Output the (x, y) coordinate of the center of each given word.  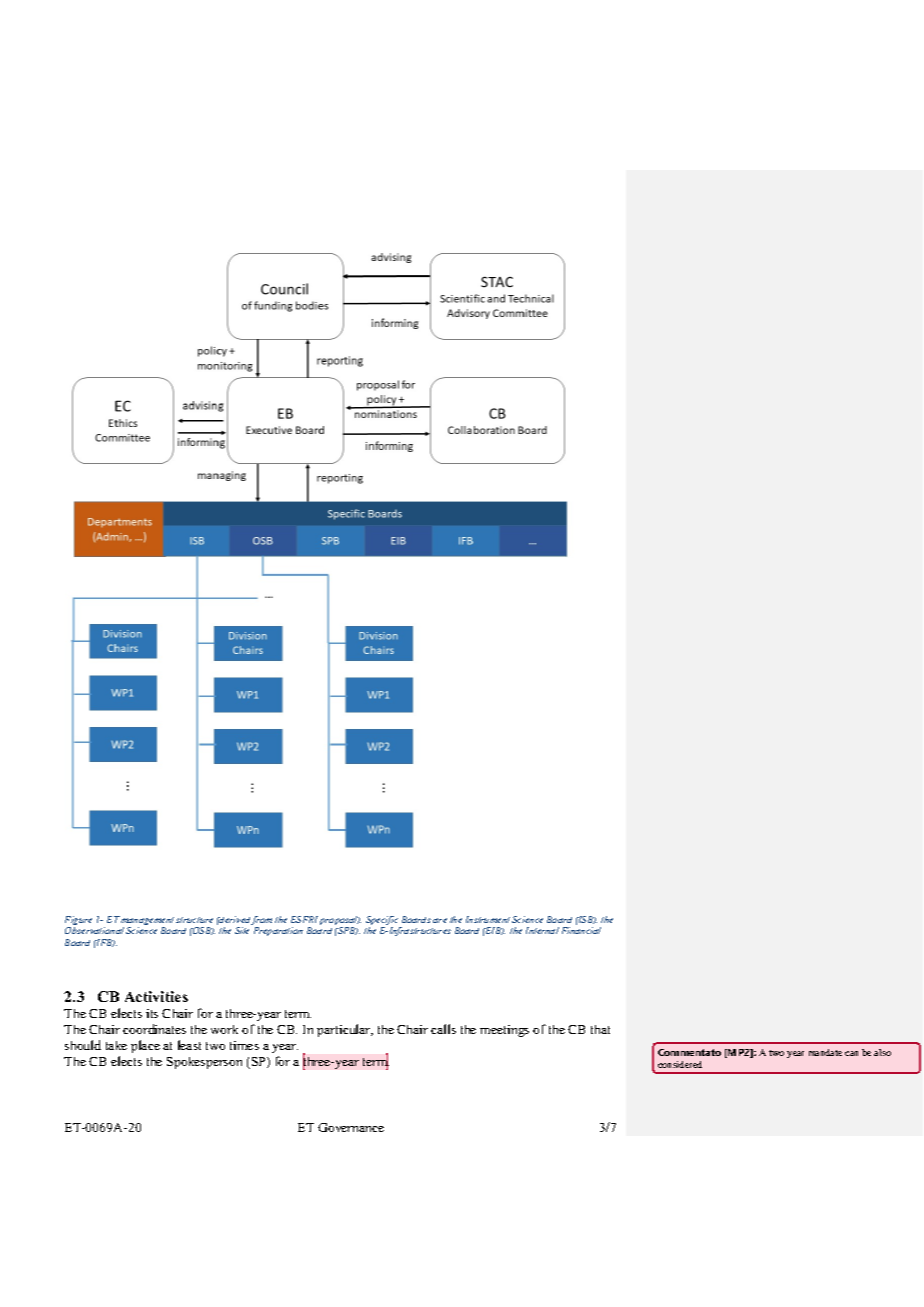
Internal (542, 930)
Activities (156, 996)
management (147, 922)
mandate (825, 1052)
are (440, 920)
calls (443, 1029)
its (152, 1013)
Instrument (488, 919)
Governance (351, 1127)
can (851, 1053)
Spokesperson (204, 1063)
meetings (504, 1031)
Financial (581, 930)
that (600, 1029)
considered (680, 1064)
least (189, 1045)
